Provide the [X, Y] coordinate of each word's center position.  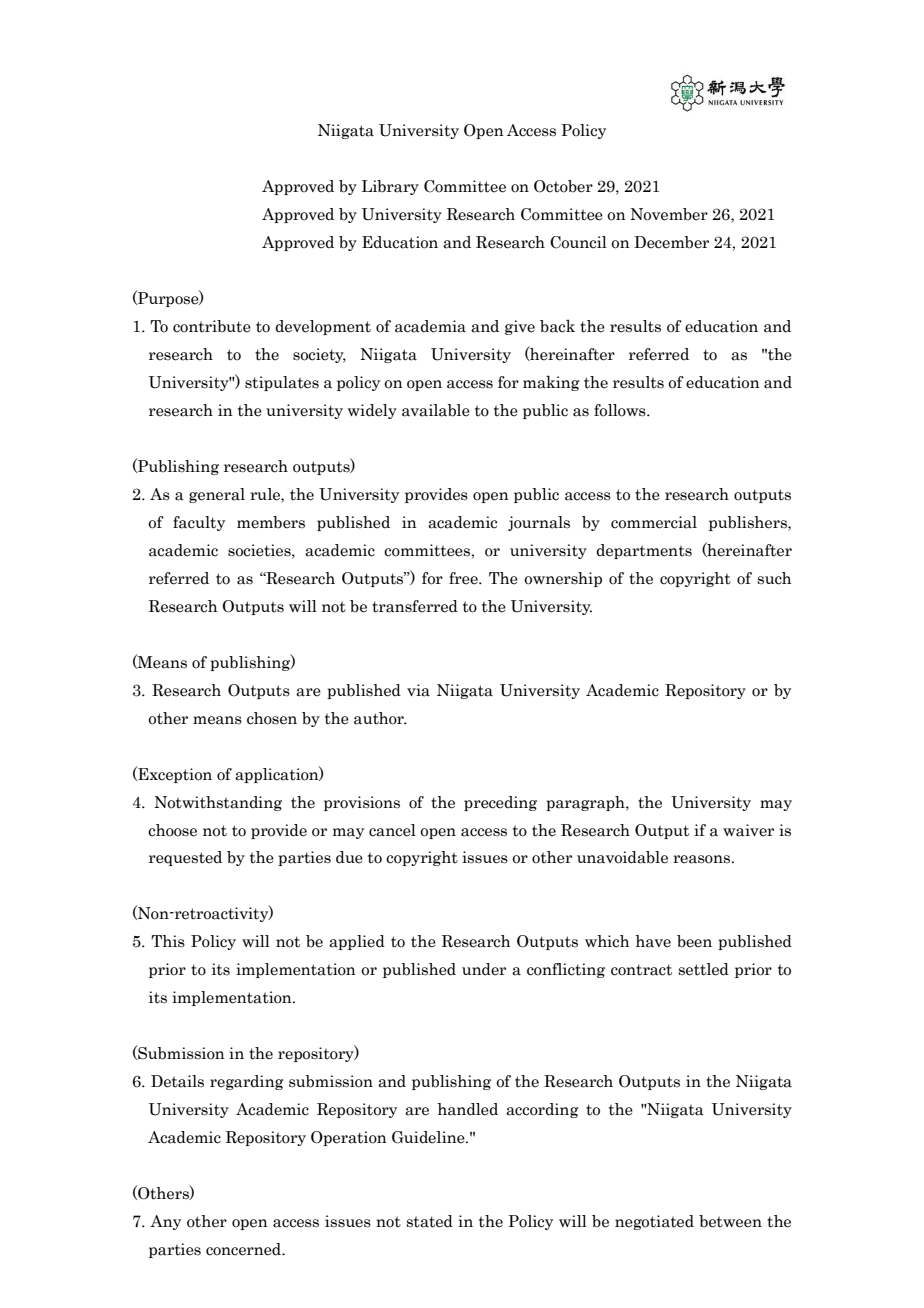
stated [430, 1221]
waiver [748, 830]
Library [390, 187]
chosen [272, 718]
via [418, 690]
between [730, 1221]
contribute [212, 326]
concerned [245, 1249]
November [669, 214]
